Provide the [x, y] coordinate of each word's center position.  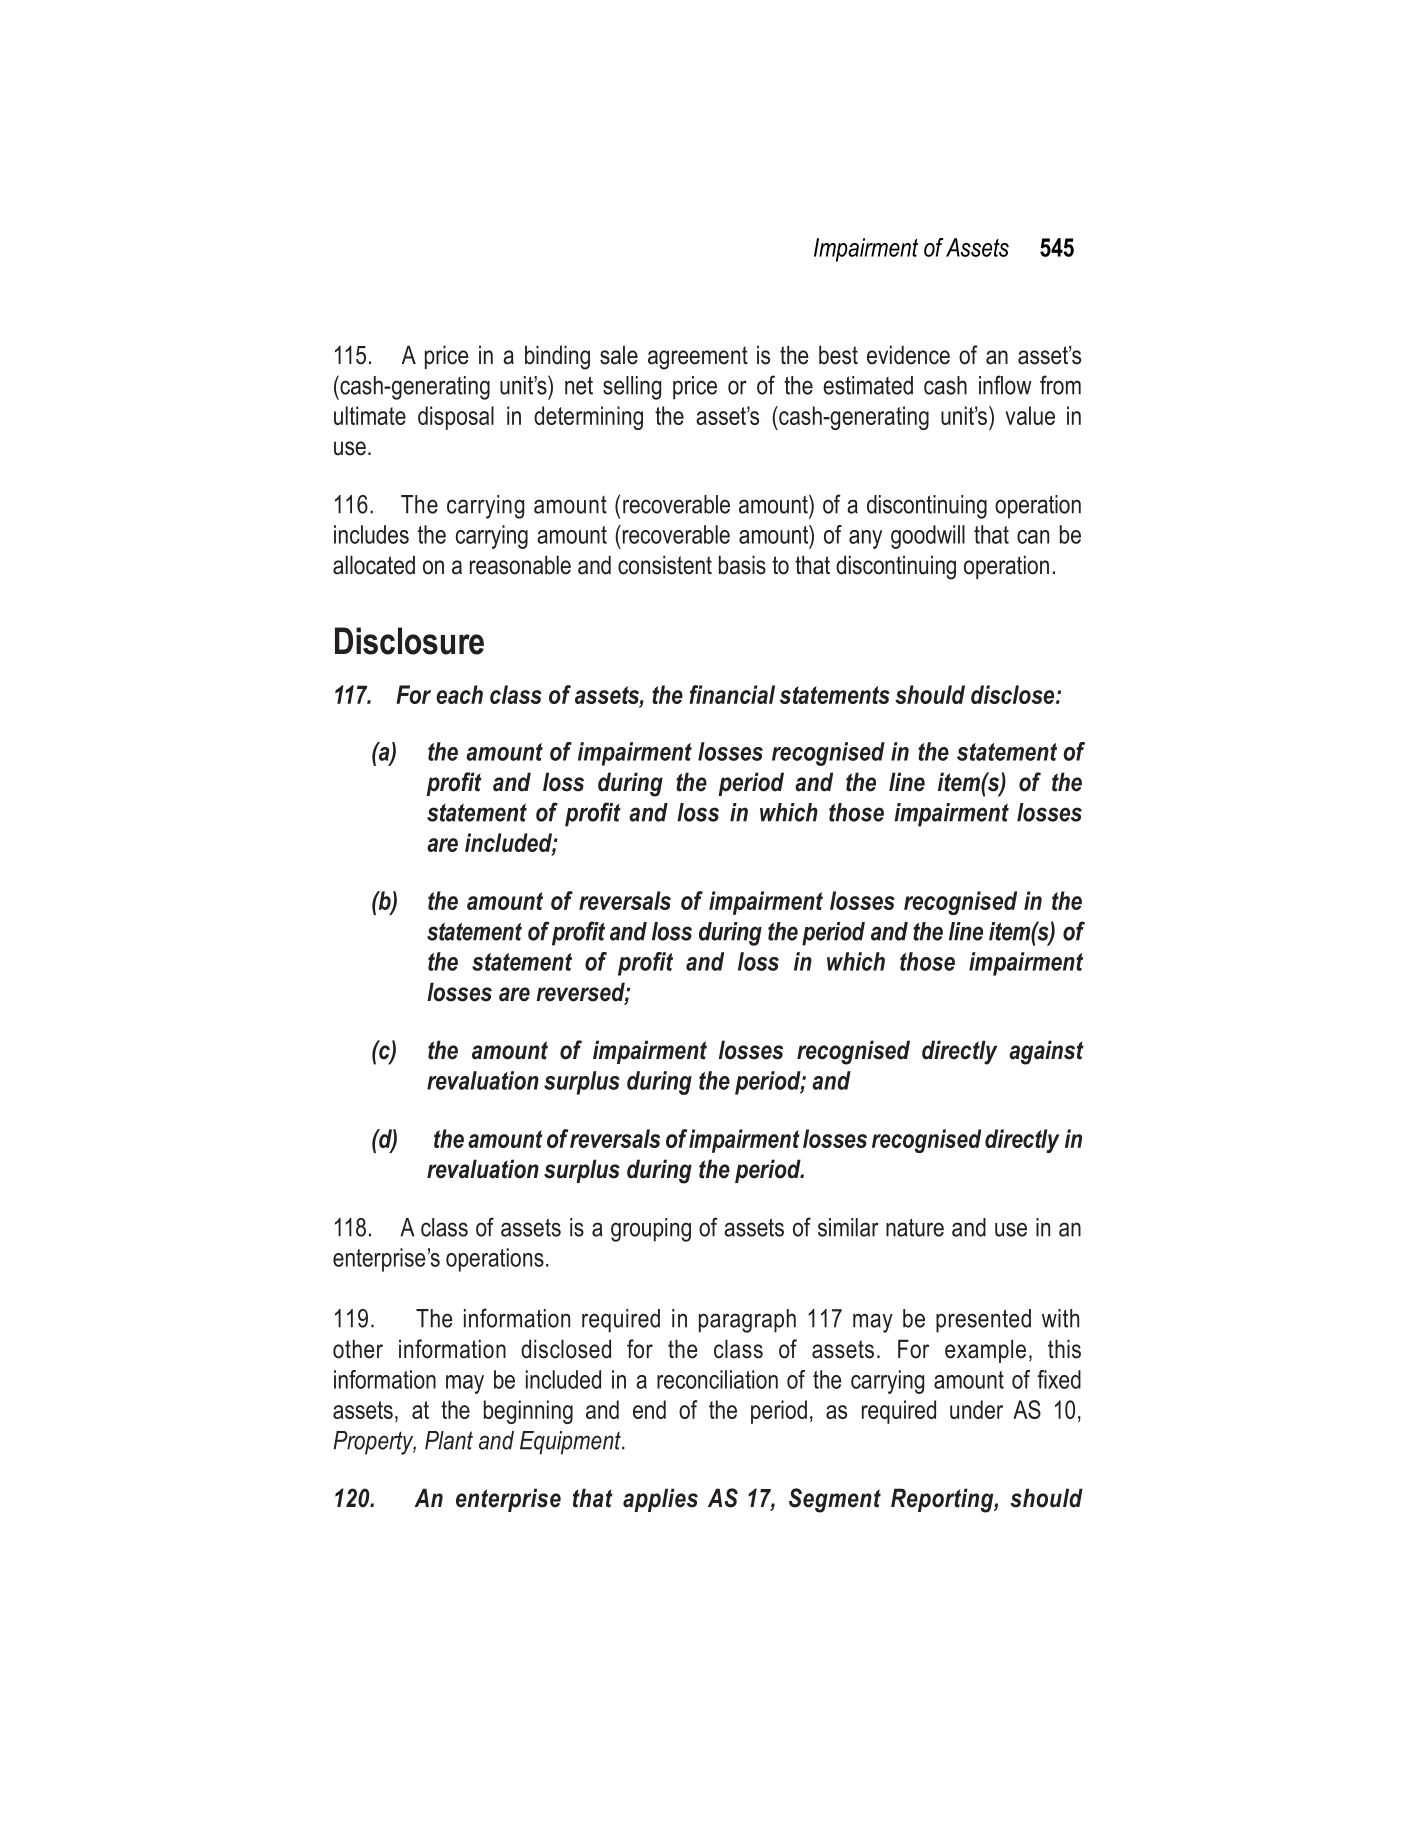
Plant [449, 1440]
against [1046, 1052]
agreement [698, 358]
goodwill [928, 537]
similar [848, 1227]
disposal [456, 418]
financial [732, 694]
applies [660, 1500]
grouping [651, 1230]
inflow [1005, 385]
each [459, 694]
